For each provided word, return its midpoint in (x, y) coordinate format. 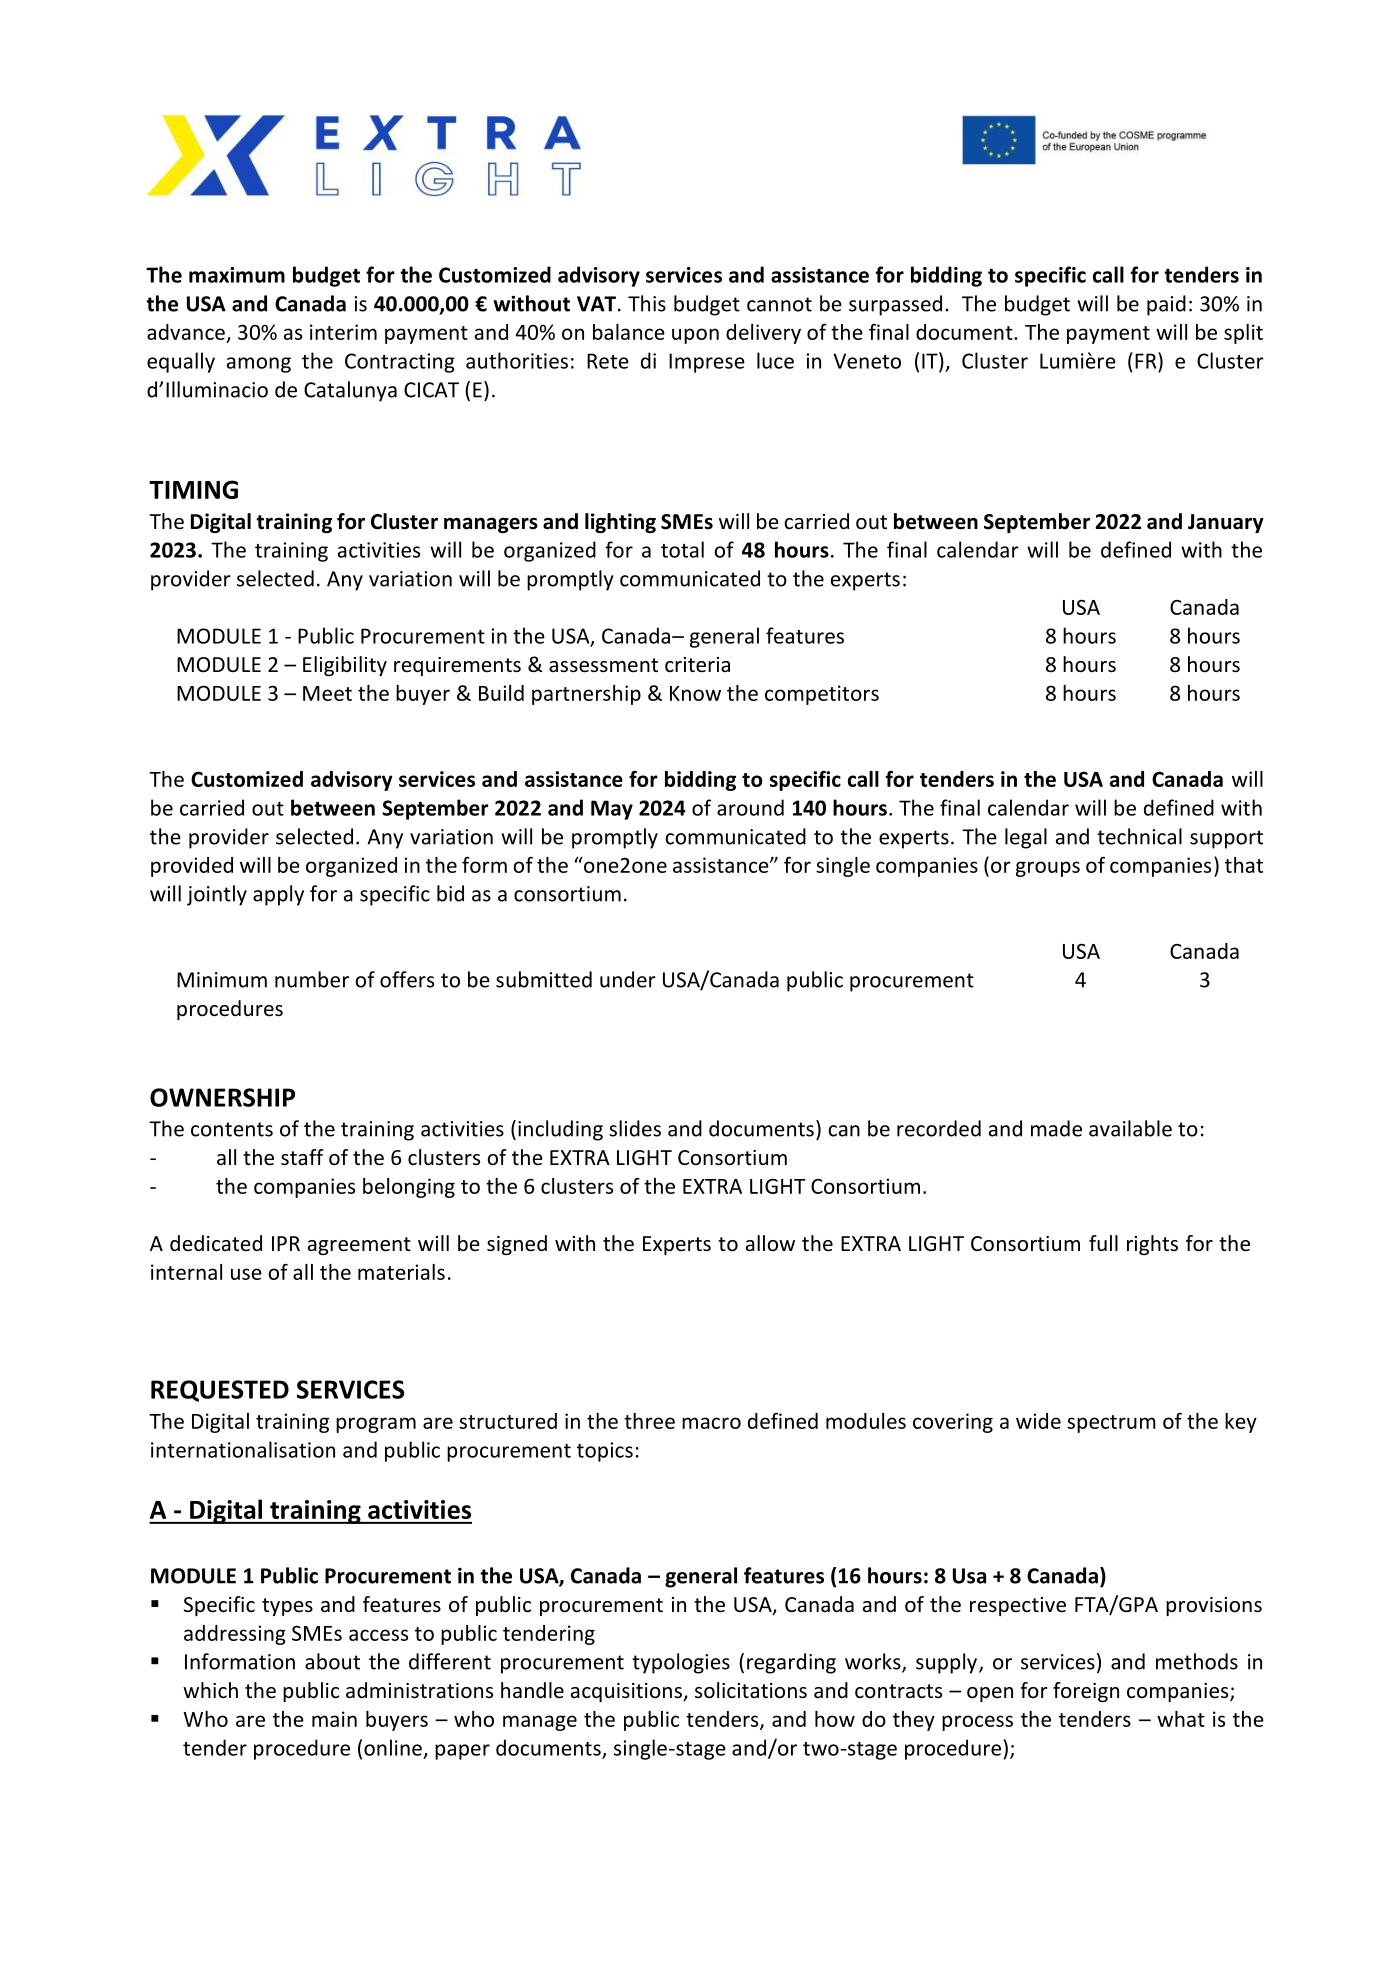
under (628, 979)
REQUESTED (220, 1391)
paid (1166, 305)
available (1130, 1128)
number (312, 979)
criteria (697, 665)
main (334, 1719)
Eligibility (345, 666)
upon (695, 336)
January (1226, 523)
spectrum (1111, 1424)
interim (343, 332)
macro (711, 1423)
